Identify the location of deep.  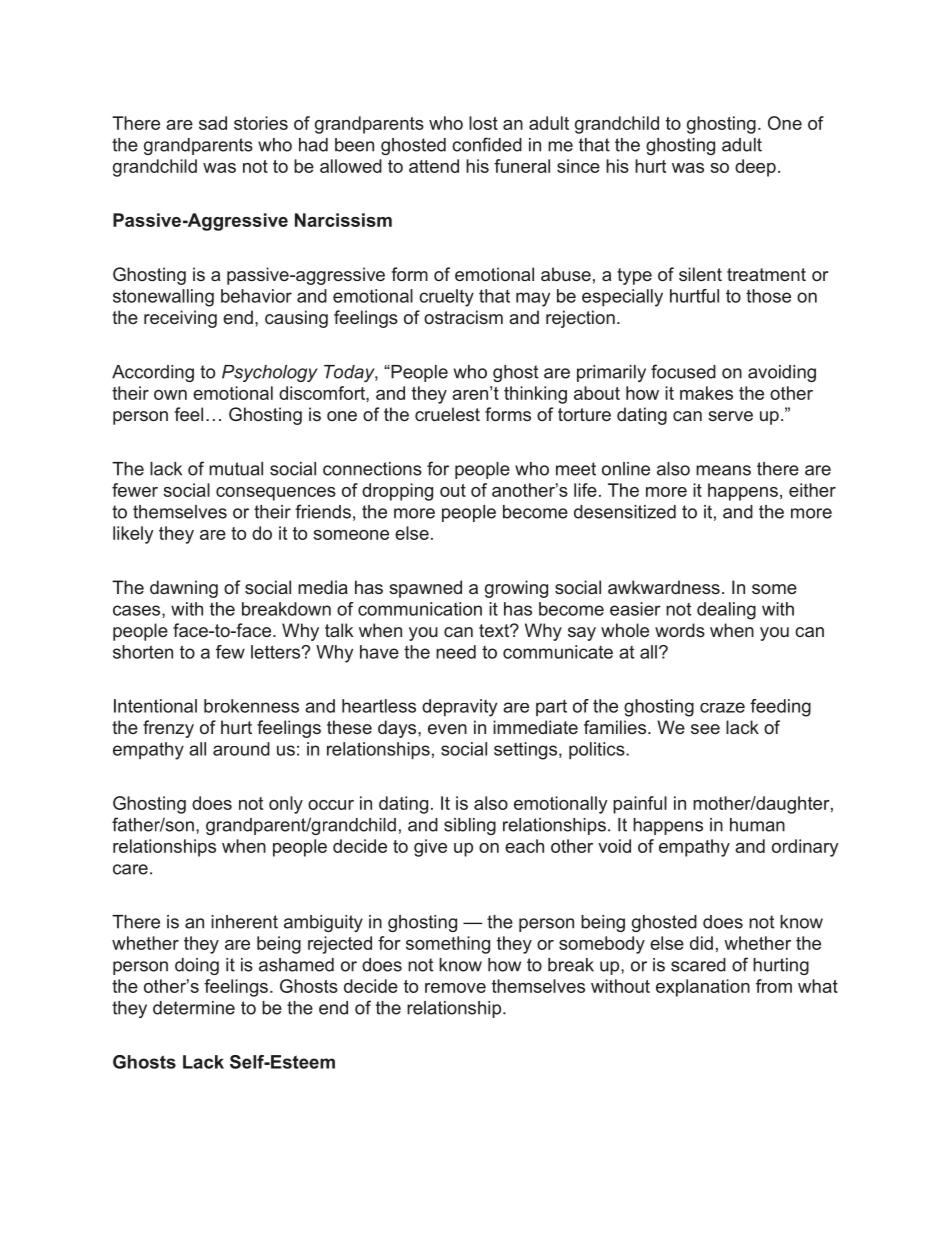
(755, 168).
